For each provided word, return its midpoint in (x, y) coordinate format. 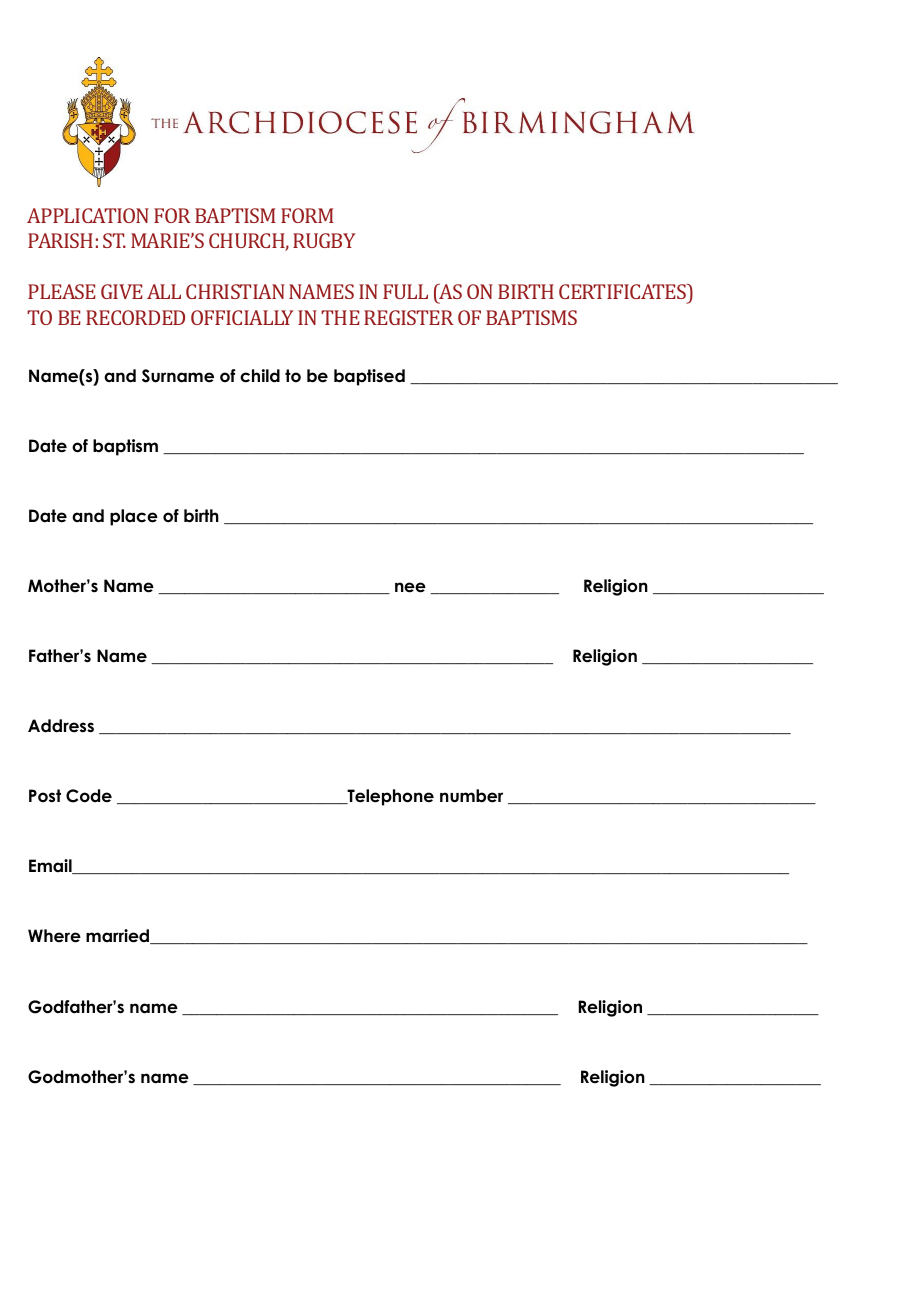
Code (89, 796)
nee (410, 587)
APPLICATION (88, 215)
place (134, 517)
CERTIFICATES (624, 291)
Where (54, 936)
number (471, 796)
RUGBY (324, 240)
